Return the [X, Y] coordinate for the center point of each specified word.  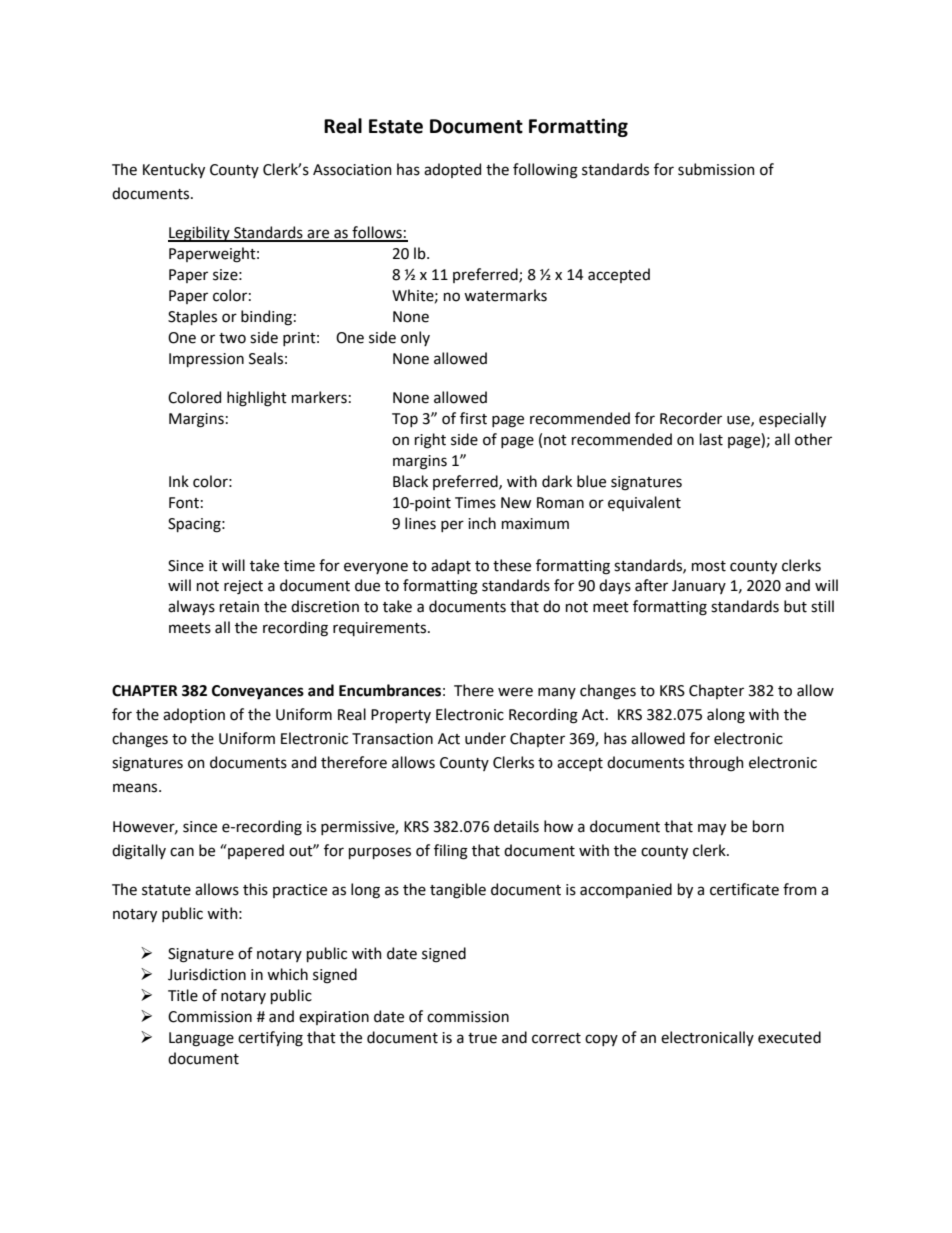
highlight [257, 399]
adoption [194, 715]
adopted [452, 170]
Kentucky [174, 170]
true [482, 1038]
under [485, 738]
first [473, 418]
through [716, 764]
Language [201, 1039]
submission [716, 169]
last [711, 439]
